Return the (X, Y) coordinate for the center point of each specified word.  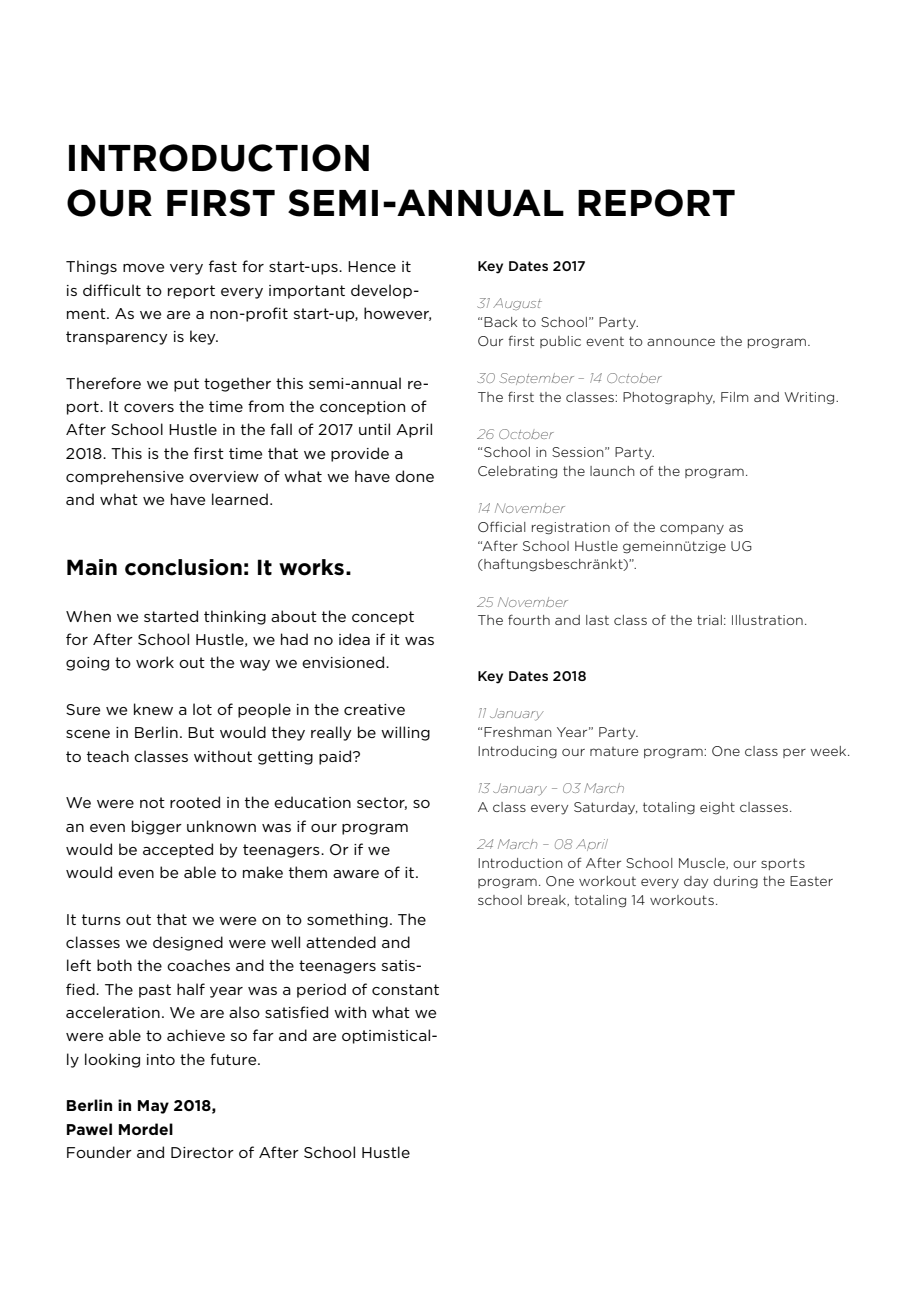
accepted (178, 850)
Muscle (703, 864)
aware (356, 874)
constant (405, 989)
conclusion (183, 567)
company (692, 529)
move (143, 268)
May (153, 1107)
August (517, 304)
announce (681, 342)
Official (502, 526)
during (735, 882)
